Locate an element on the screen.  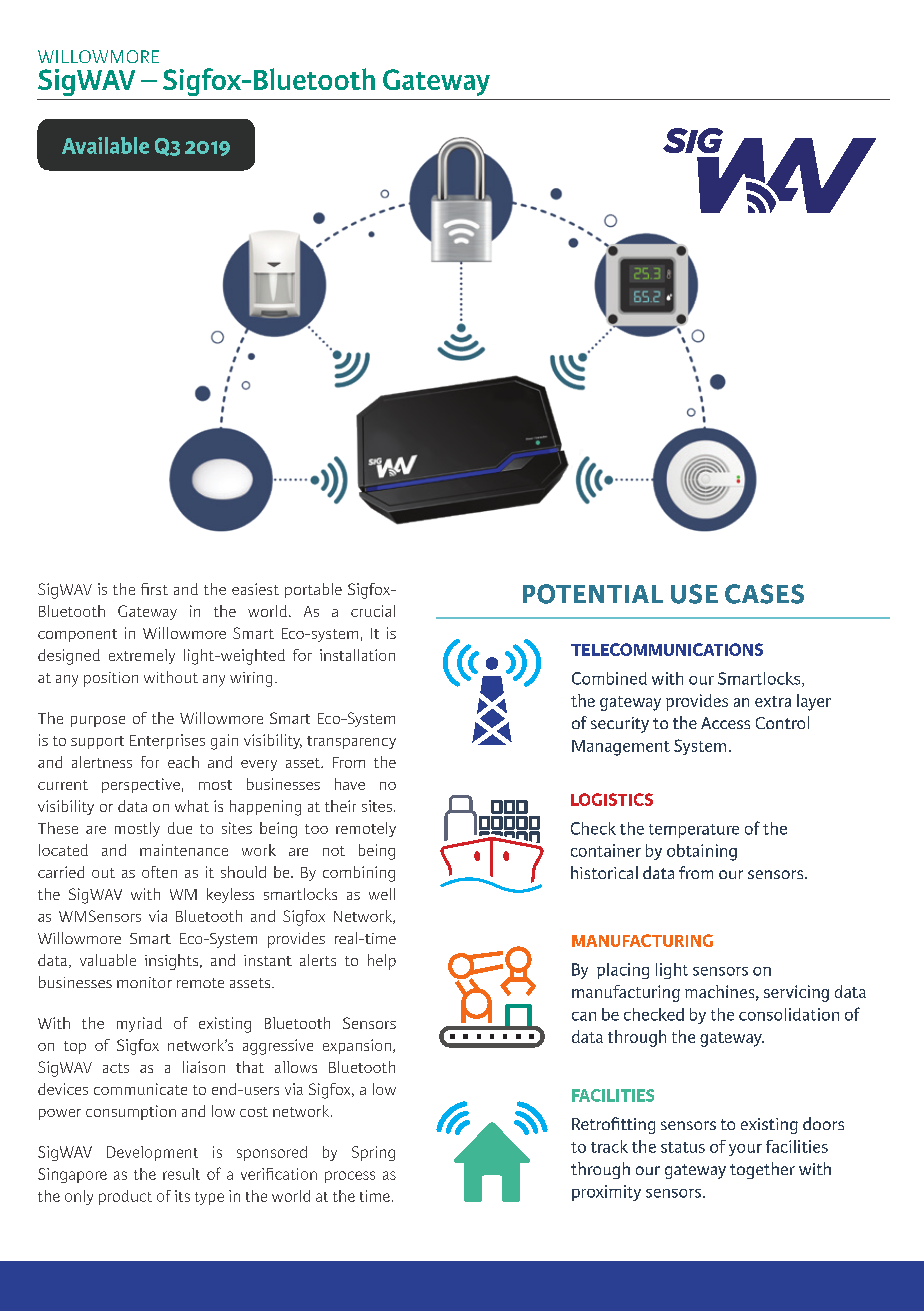
POTENTIAL is located at coordinates (593, 594).
